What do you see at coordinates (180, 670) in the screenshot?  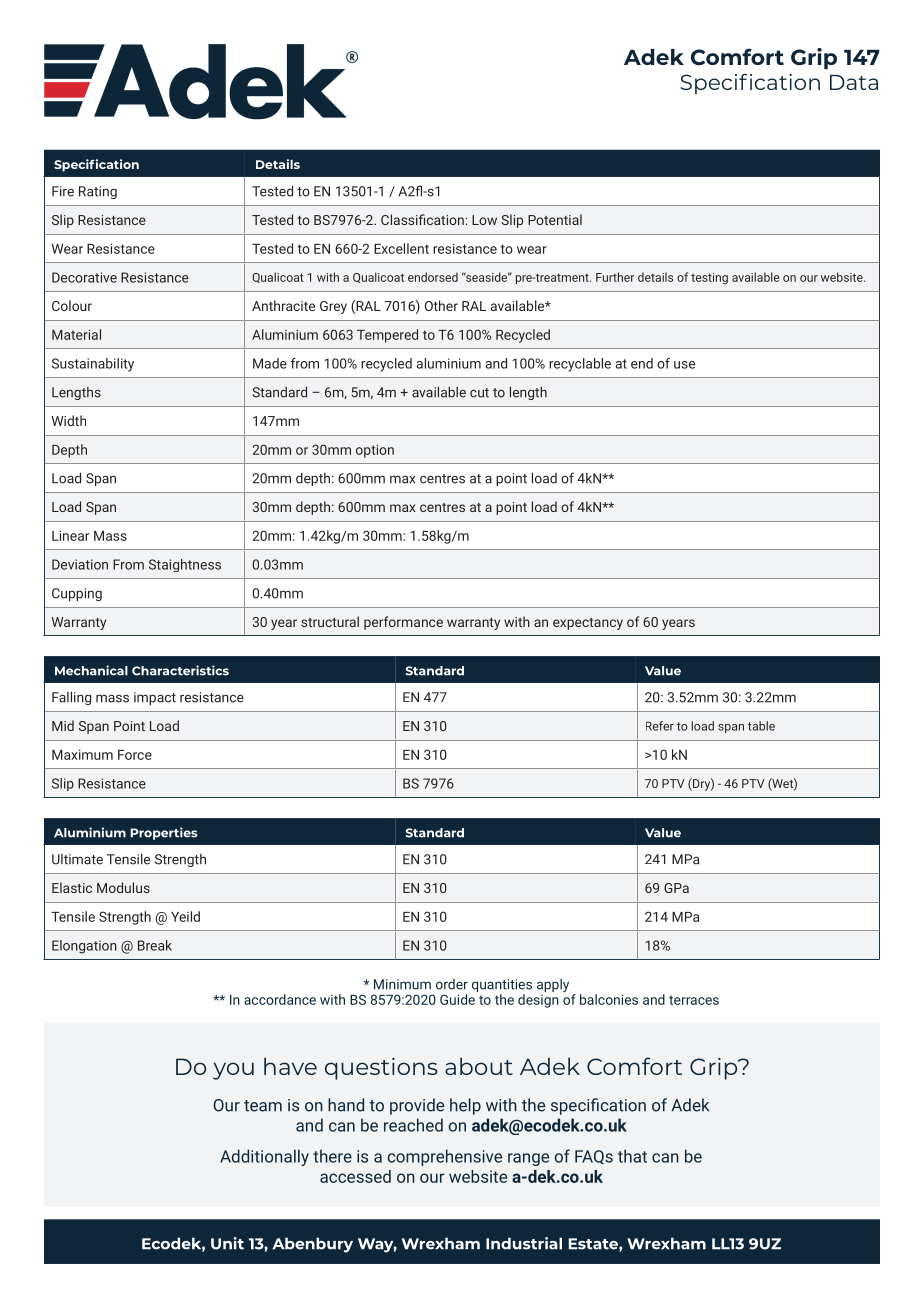 I see `Characteristics` at bounding box center [180, 670].
